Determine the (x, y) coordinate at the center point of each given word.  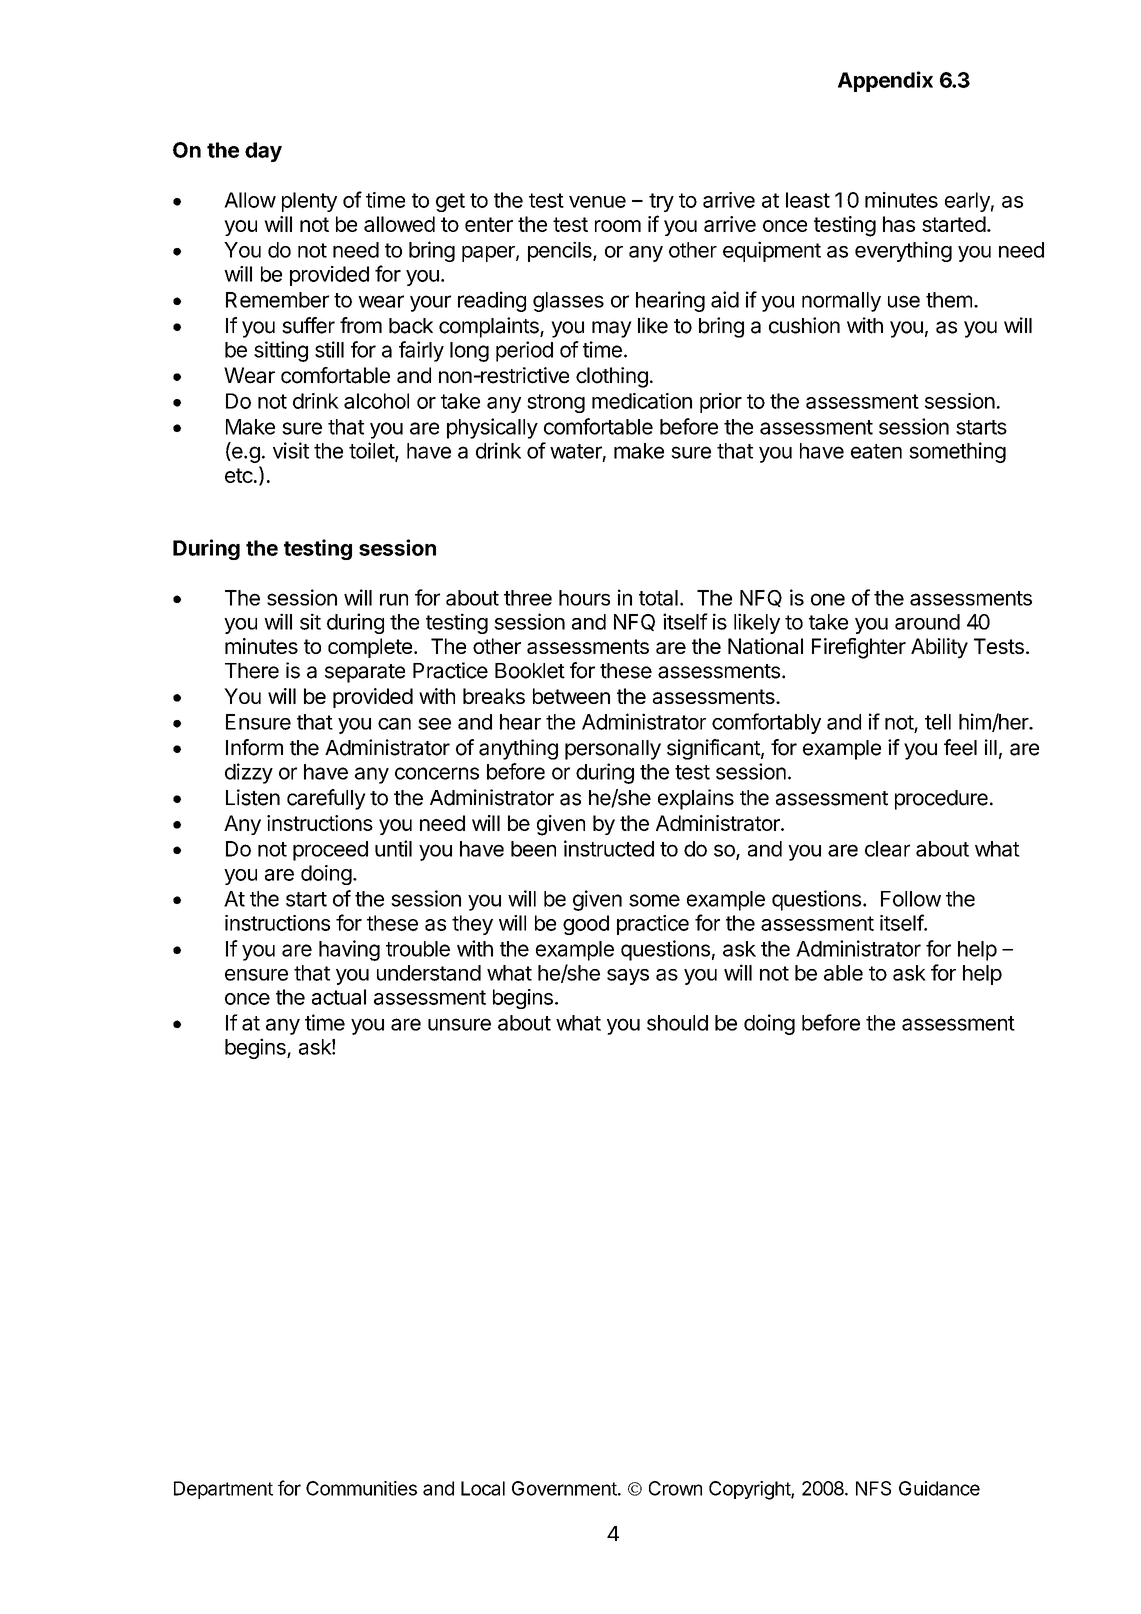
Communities (361, 1488)
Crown (675, 1488)
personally (613, 750)
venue (597, 202)
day (263, 152)
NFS (873, 1488)
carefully (326, 799)
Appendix (885, 81)
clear (887, 849)
